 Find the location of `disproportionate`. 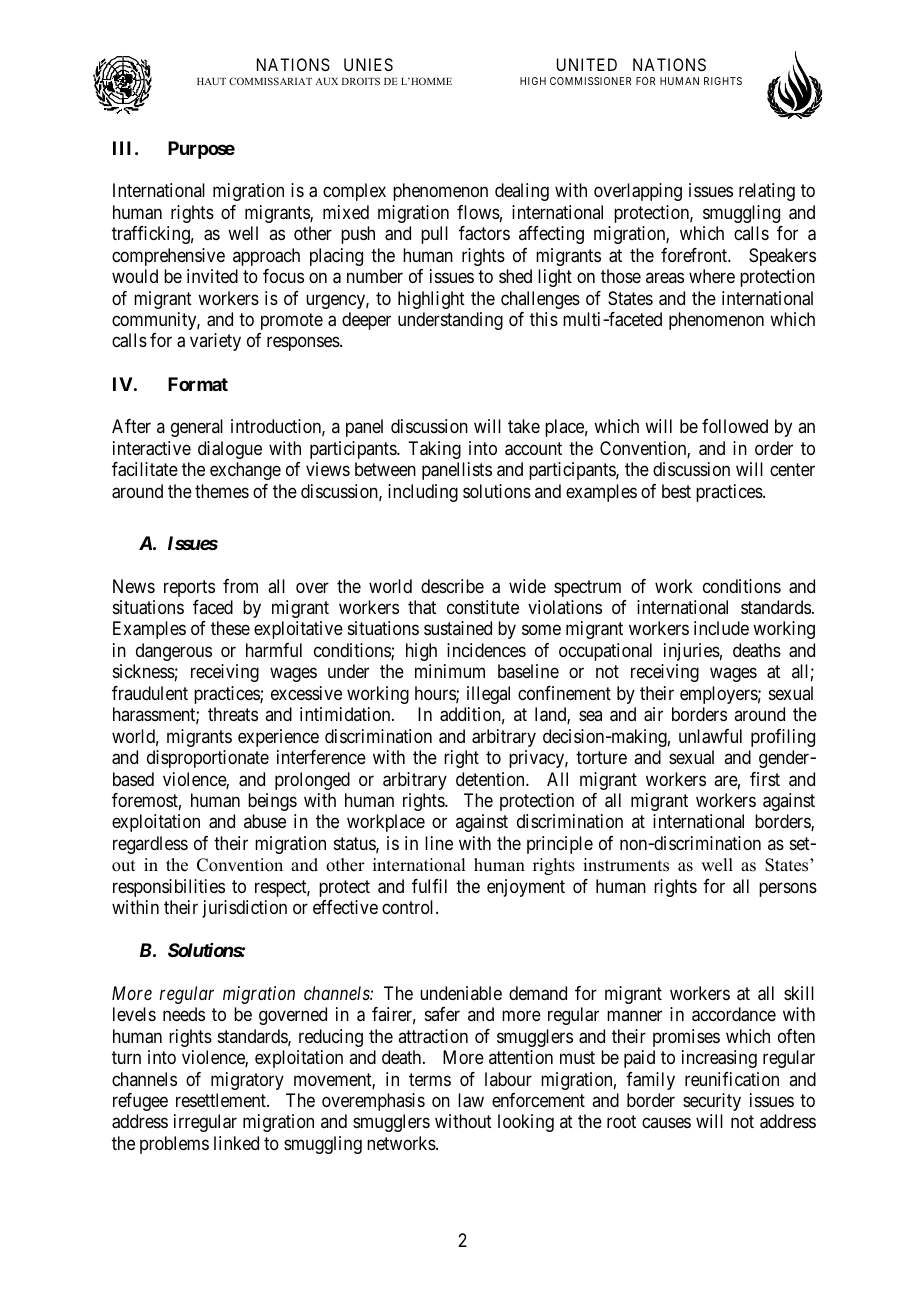

disproportionate is located at coordinates (208, 759).
